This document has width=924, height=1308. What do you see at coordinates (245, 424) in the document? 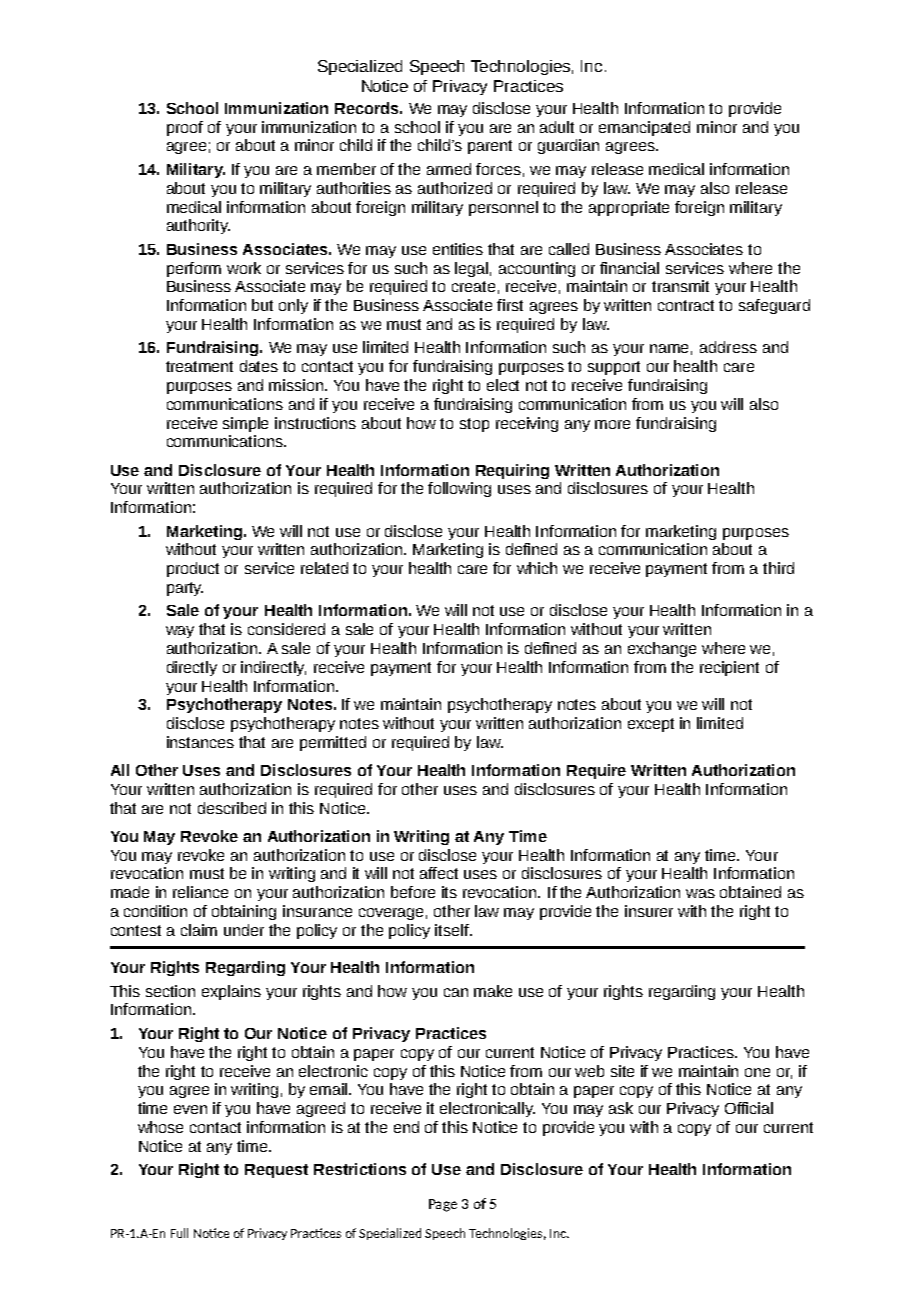
I see `simple` at bounding box center [245, 424].
